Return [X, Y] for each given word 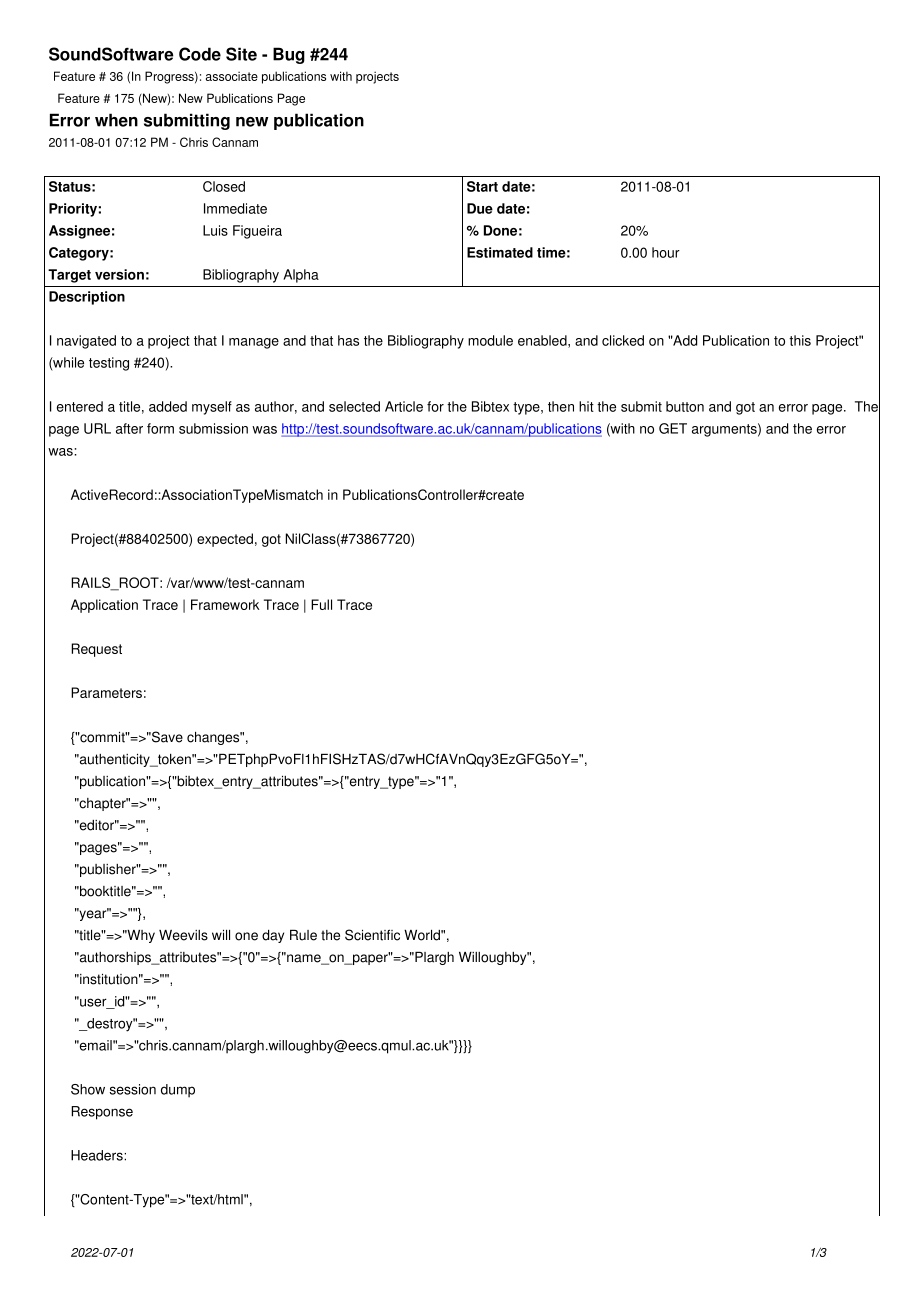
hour [666, 252]
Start [482, 186]
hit [586, 406]
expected [225, 540]
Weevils [183, 935]
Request [96, 650]
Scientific [372, 935]
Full [321, 604]
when [116, 120]
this [800, 340]
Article [404, 406]
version [119, 274]
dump [178, 1091]
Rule [303, 935]
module [490, 340]
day [273, 936]
